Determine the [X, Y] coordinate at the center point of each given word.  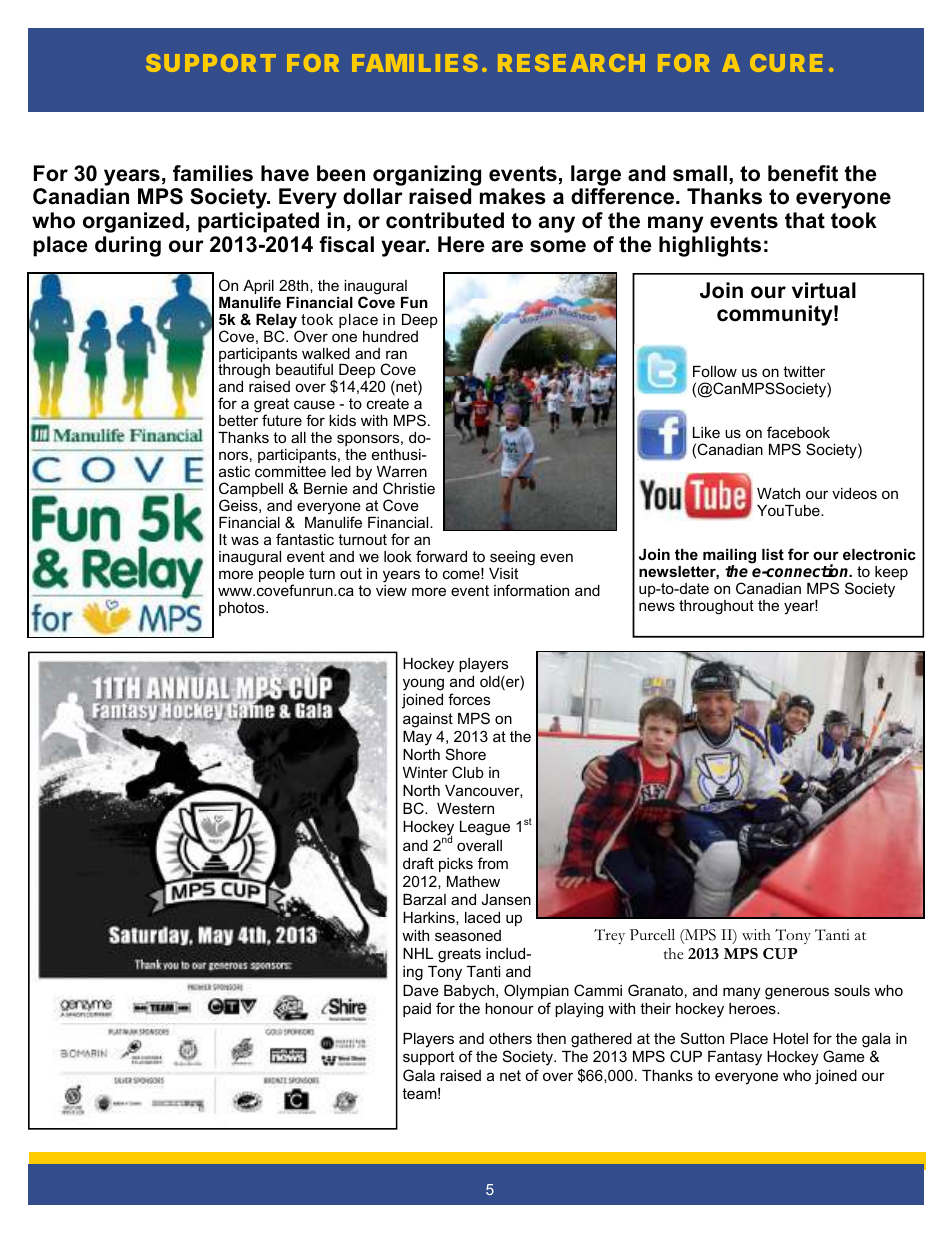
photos [243, 609]
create [388, 403]
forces [469, 699]
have [285, 173]
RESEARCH [571, 63]
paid [417, 1010]
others [510, 1038]
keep [891, 573]
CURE [786, 63]
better [238, 420]
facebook [798, 432]
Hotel [790, 1038]
